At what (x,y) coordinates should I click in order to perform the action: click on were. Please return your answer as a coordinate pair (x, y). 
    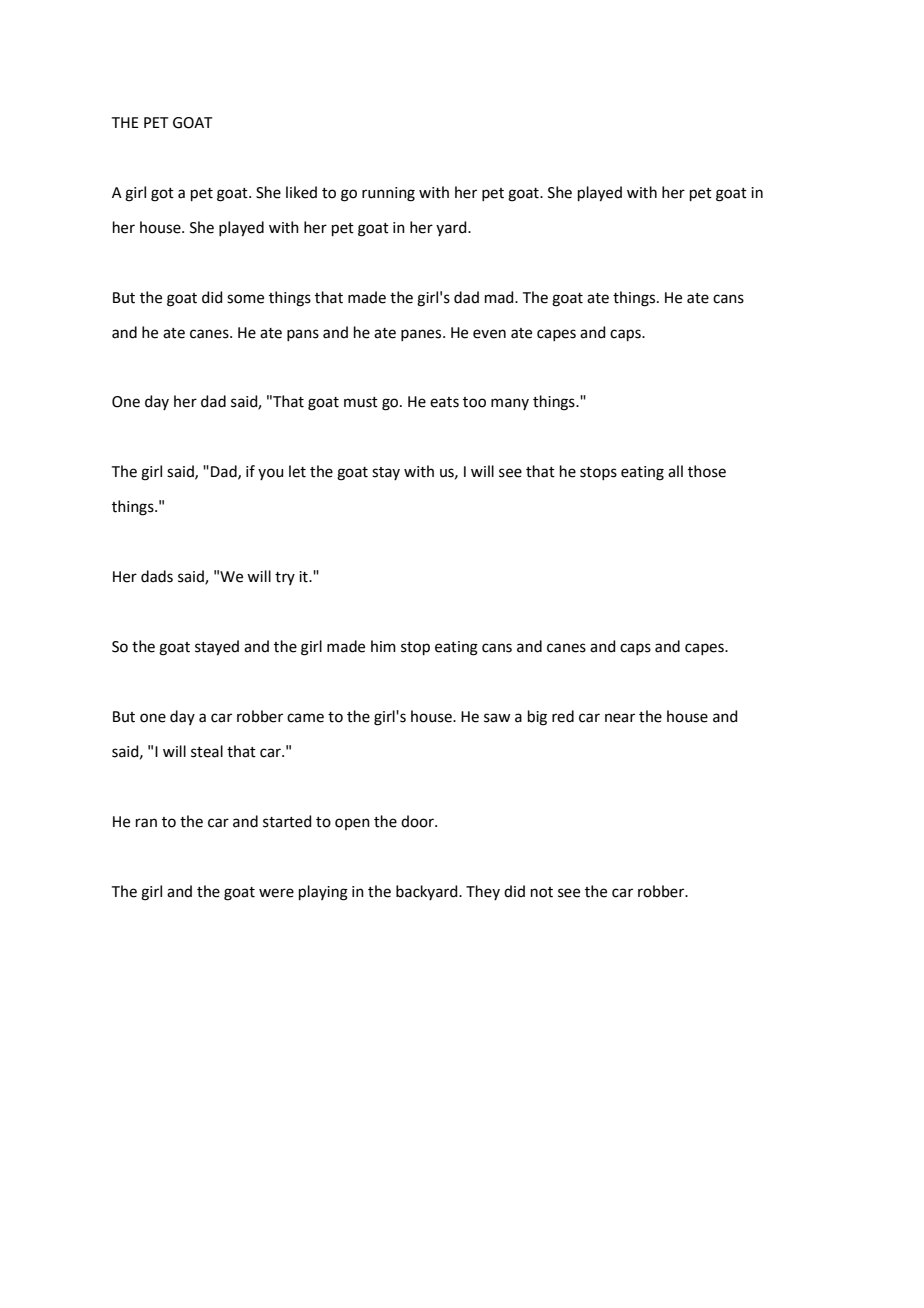
    Looking at the image, I should click on (276, 893).
